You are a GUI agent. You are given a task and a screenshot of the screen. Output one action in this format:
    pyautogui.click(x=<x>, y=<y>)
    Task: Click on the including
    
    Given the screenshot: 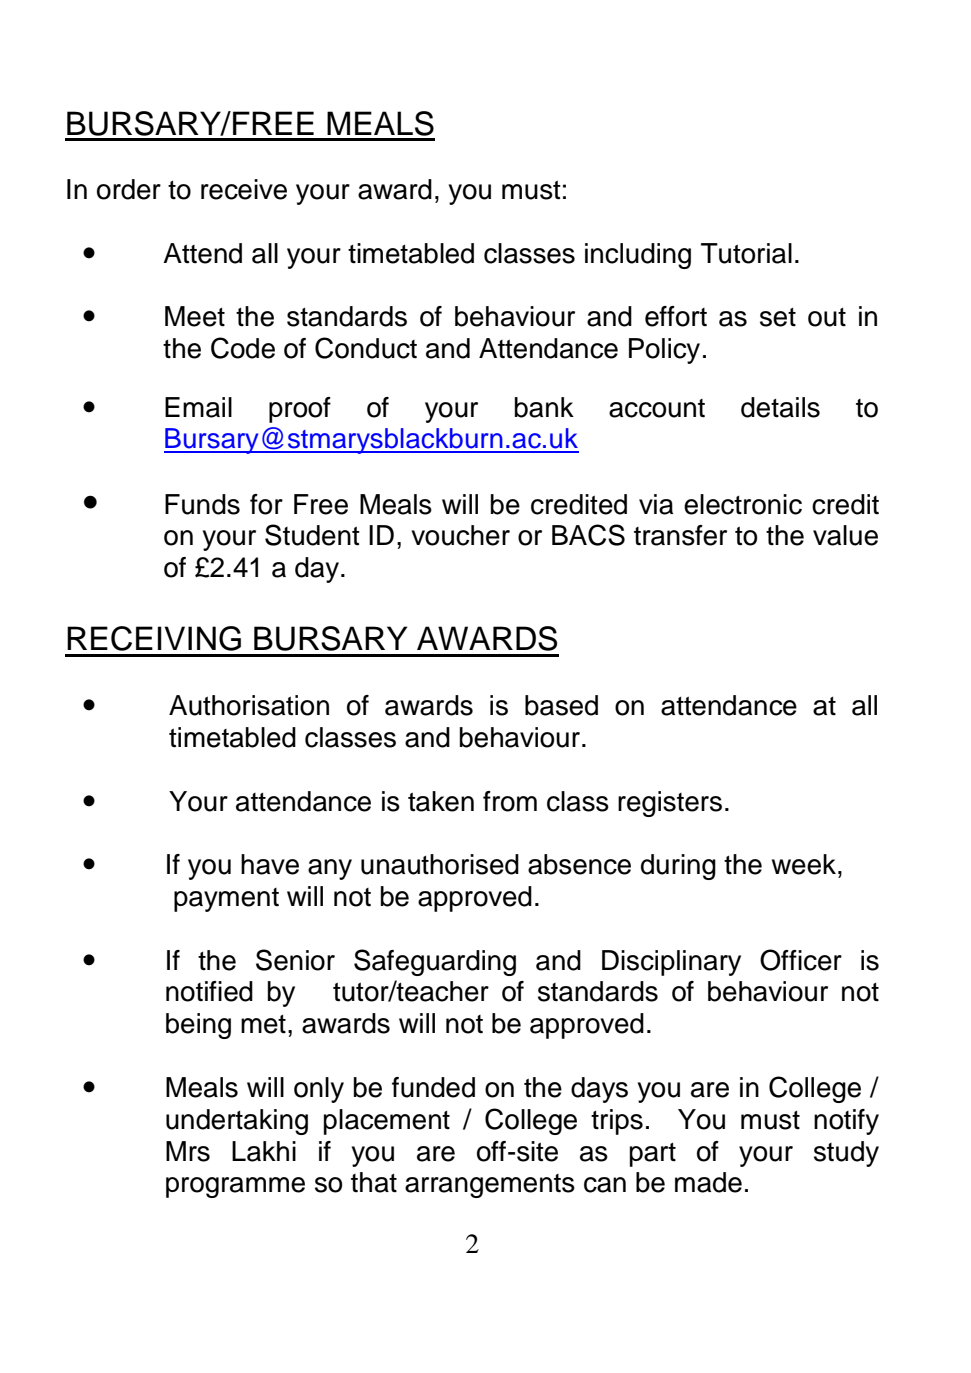 What is the action you would take?
    pyautogui.click(x=638, y=256)
